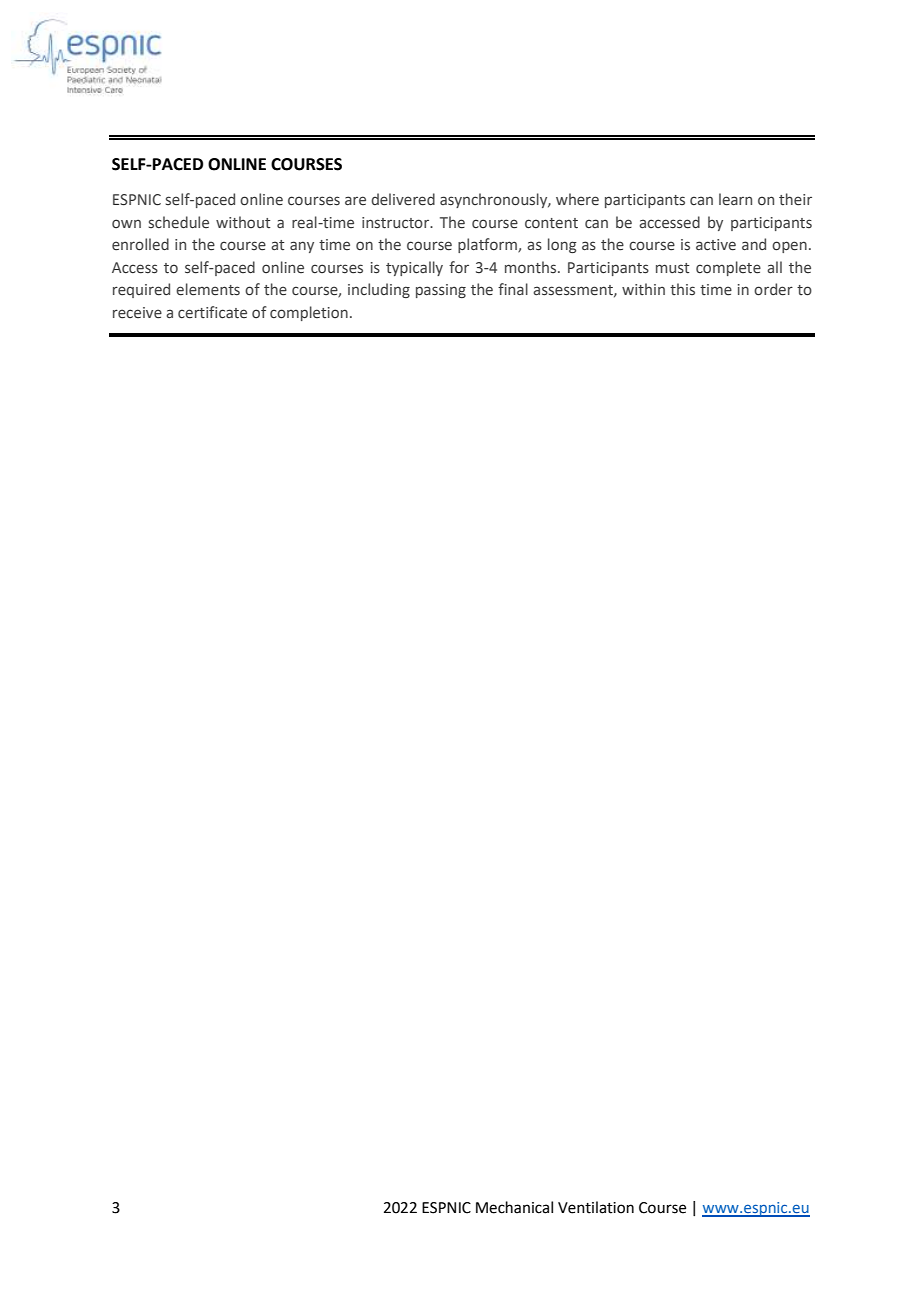  I want to click on instructor, so click(397, 223).
